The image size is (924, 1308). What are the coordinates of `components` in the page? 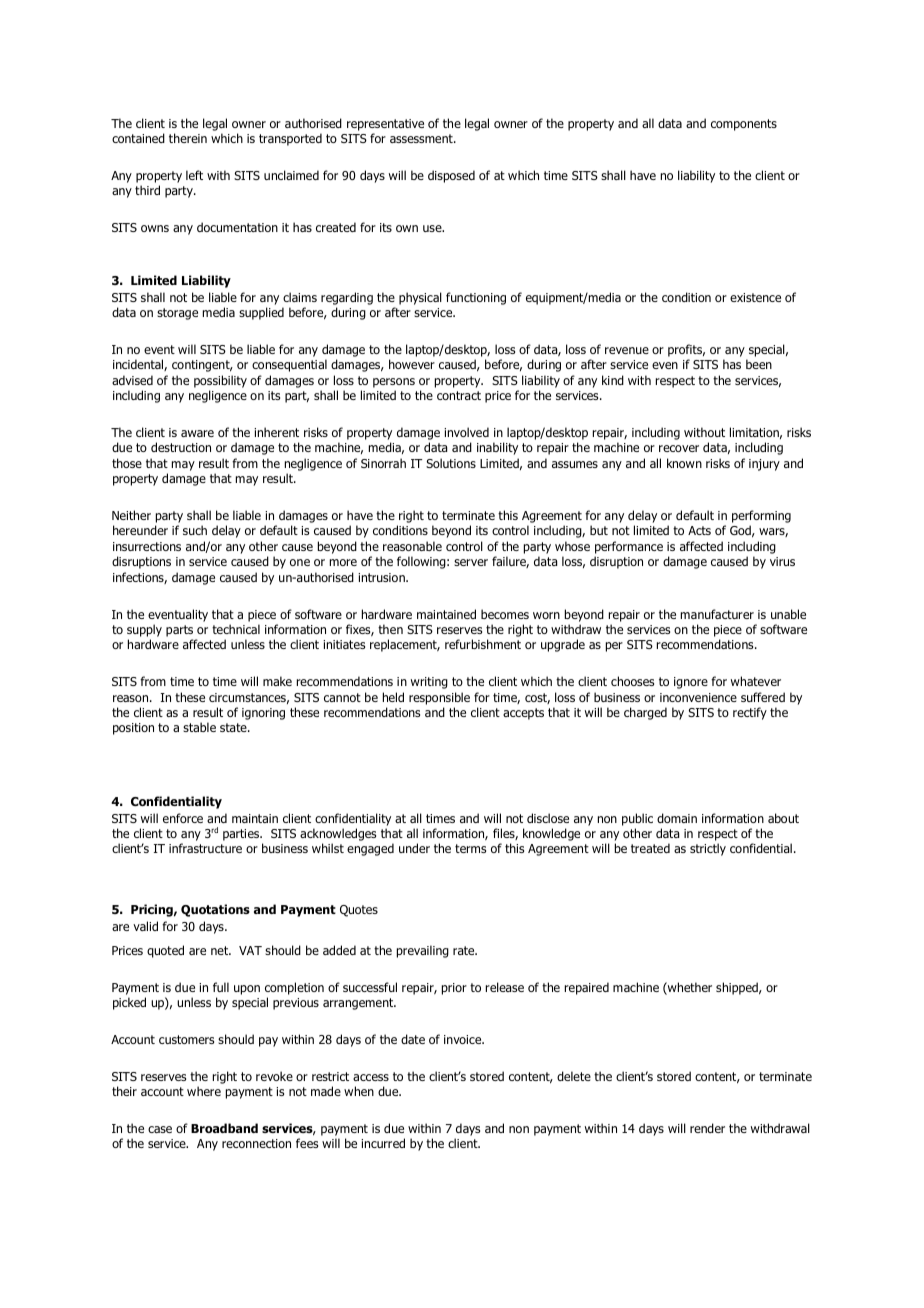 It's located at (744, 125).
